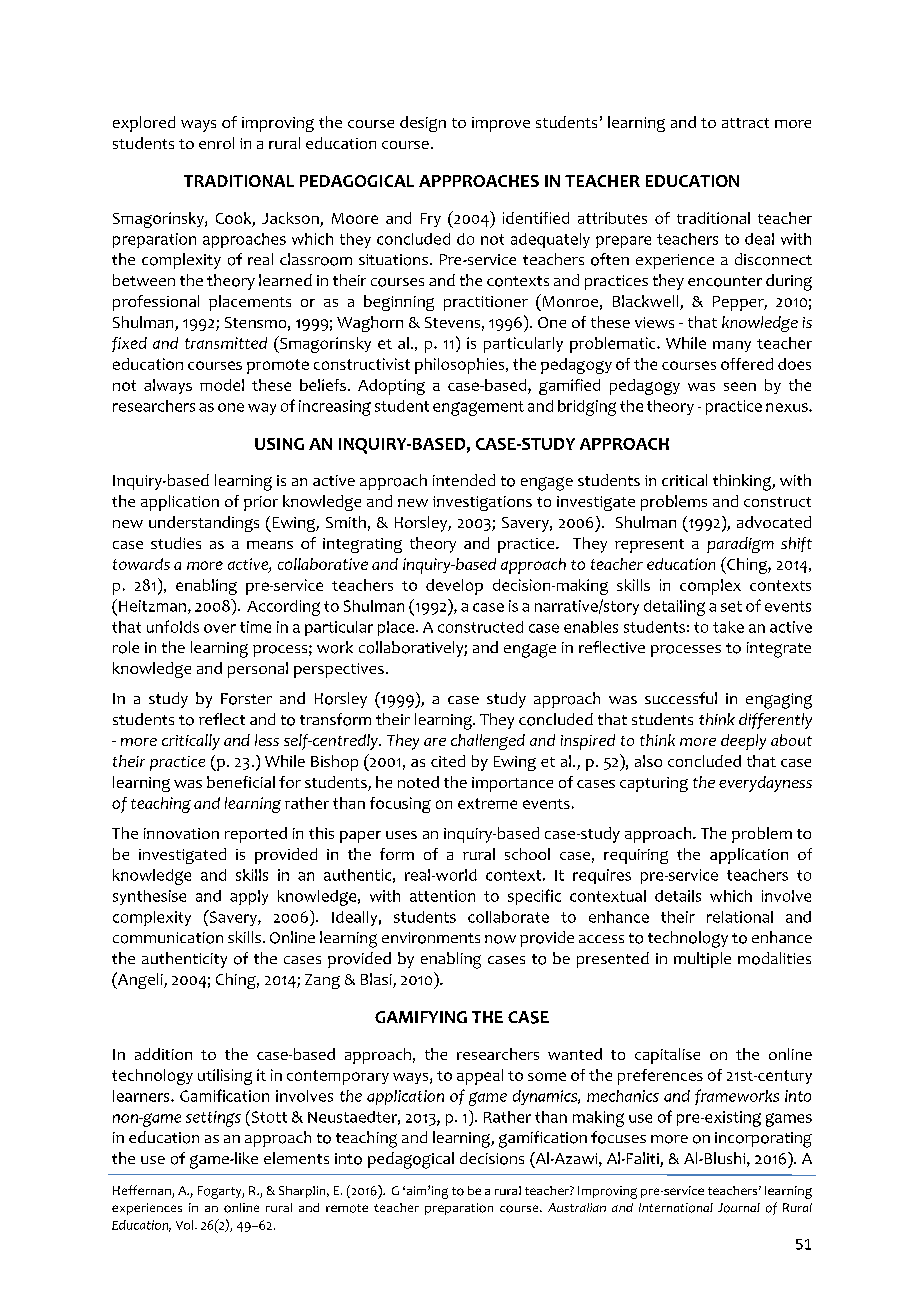  Describe the element at coordinates (216, 143) in the screenshot. I see `enrol` at that location.
